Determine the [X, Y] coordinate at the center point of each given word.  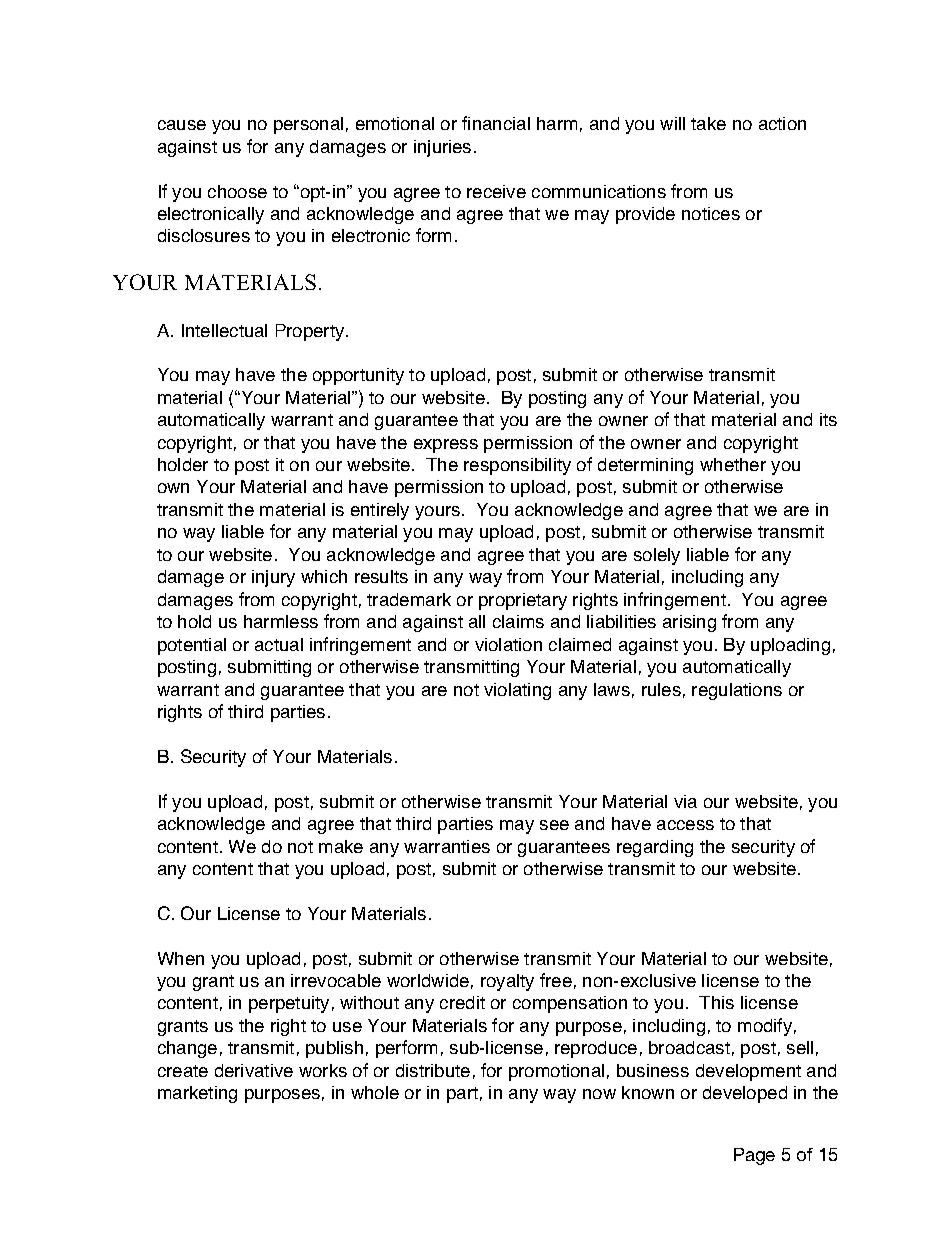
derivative [254, 1070]
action [782, 123]
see [554, 825]
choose [237, 191]
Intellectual [224, 330]
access [685, 825]
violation [508, 644]
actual [279, 644]
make [341, 846]
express [446, 446]
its [828, 419]
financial [496, 123]
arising [689, 623]
